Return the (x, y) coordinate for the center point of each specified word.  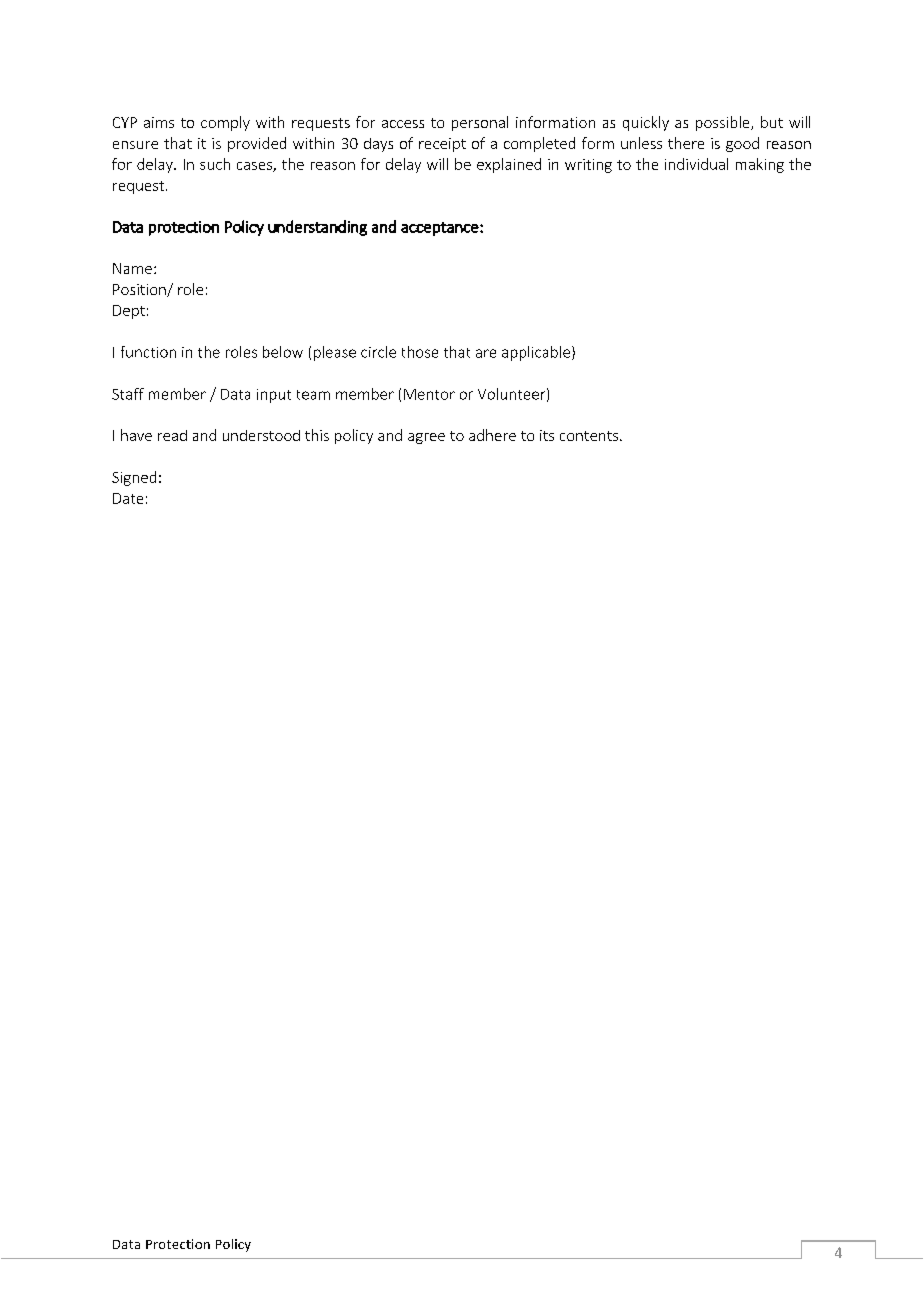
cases (255, 167)
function (148, 352)
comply (225, 123)
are (486, 353)
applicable (537, 353)
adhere (492, 435)
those (420, 352)
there (686, 143)
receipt (442, 145)
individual (696, 164)
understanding (317, 228)
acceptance (441, 229)
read (172, 435)
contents (590, 436)
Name (132, 268)
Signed (134, 478)
